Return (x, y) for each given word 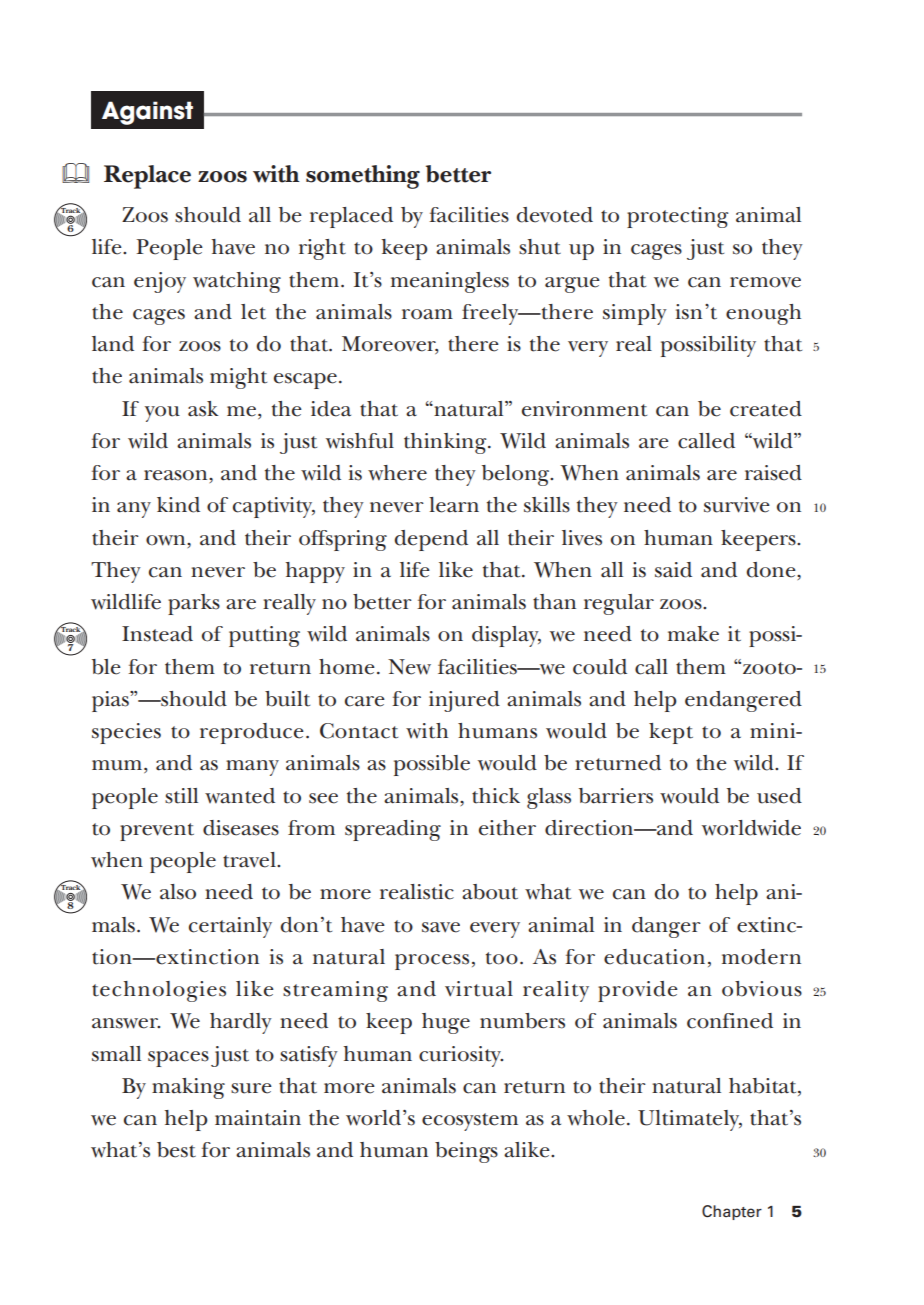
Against (147, 113)
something (363, 177)
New (409, 667)
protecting (677, 217)
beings (466, 1152)
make (693, 634)
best (176, 1150)
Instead (157, 634)
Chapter (732, 1212)
